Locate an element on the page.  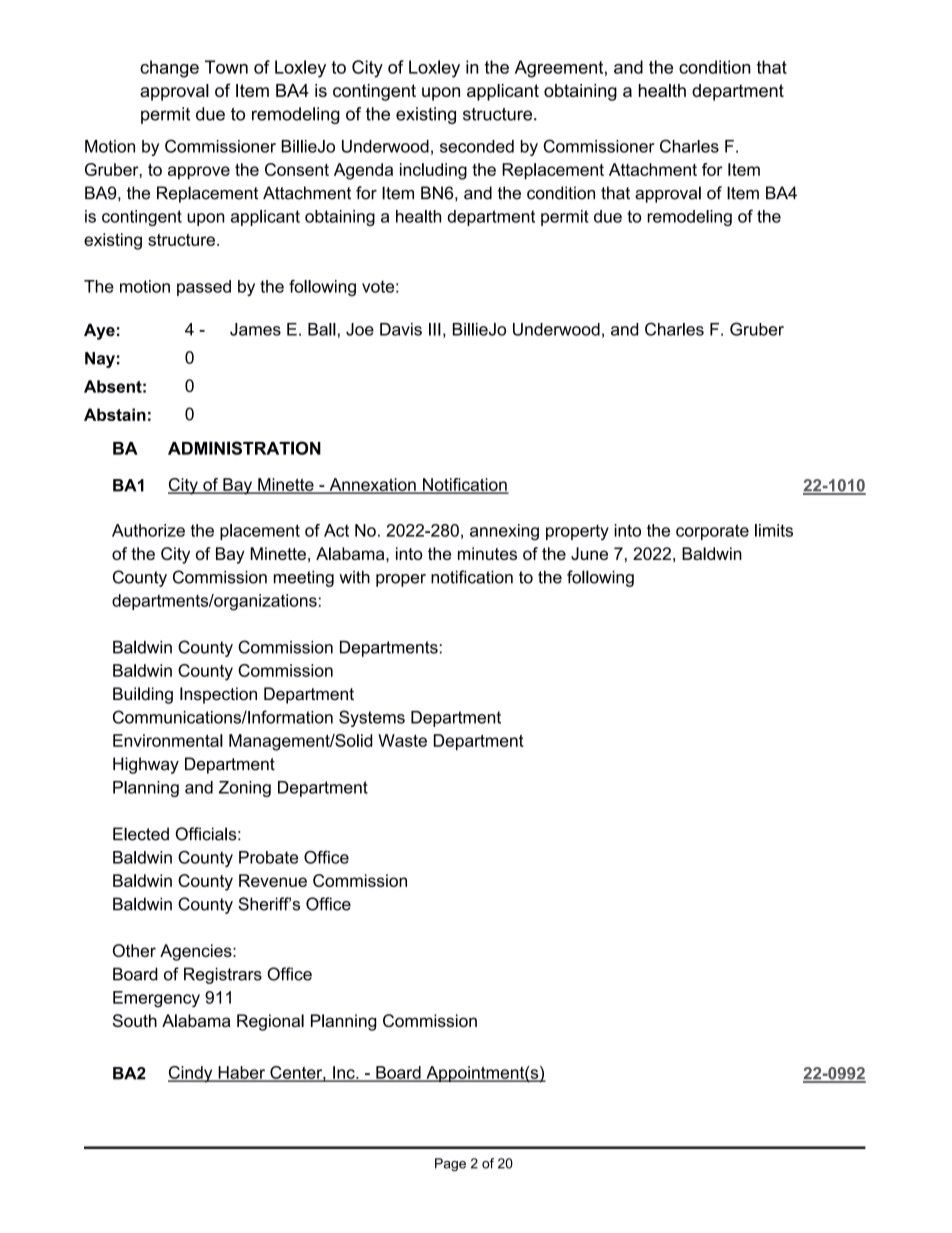
change is located at coordinates (169, 69).
